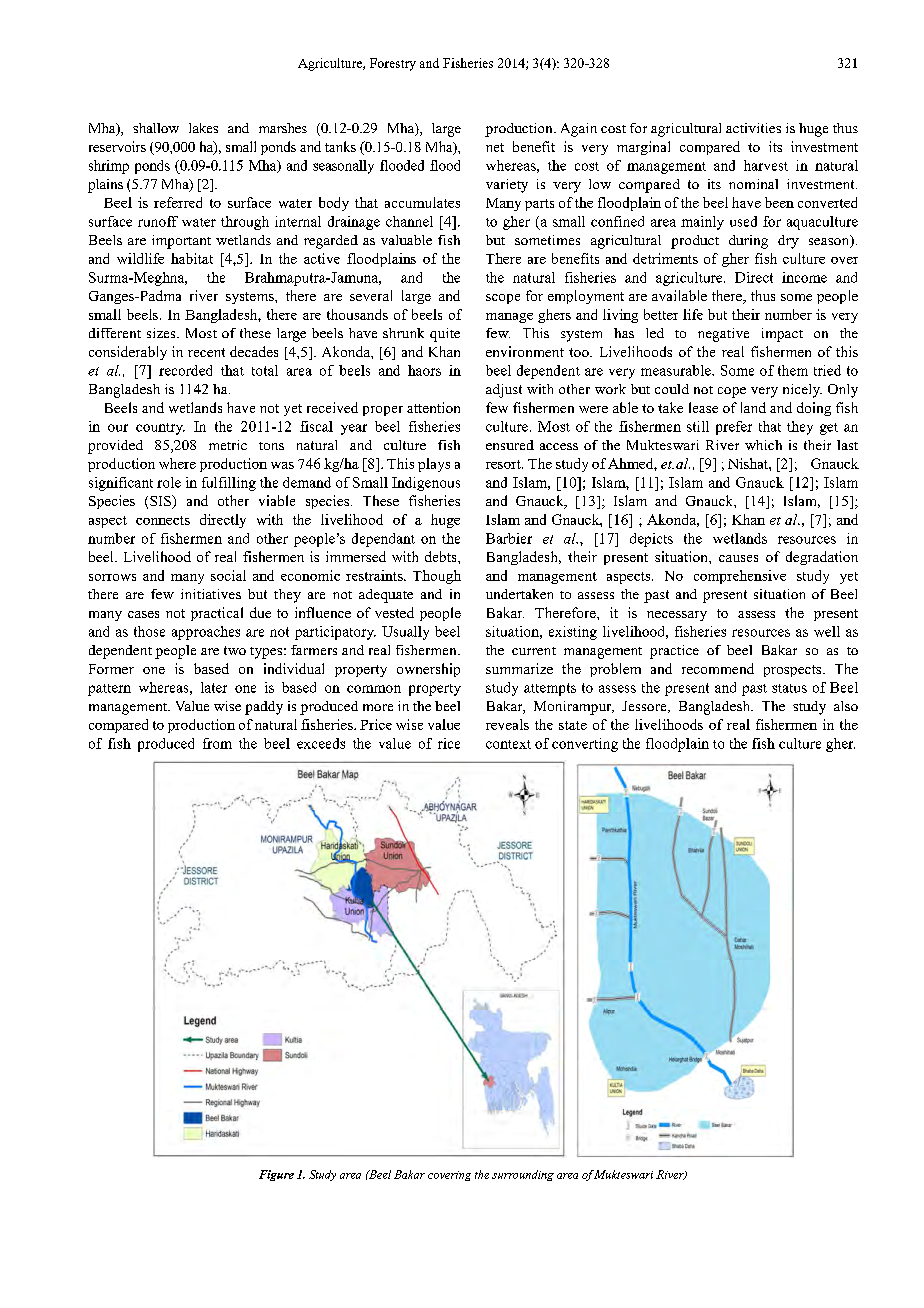 This document has width=924, height=1308. What do you see at coordinates (507, 724) in the document?
I see `reveals` at bounding box center [507, 724].
